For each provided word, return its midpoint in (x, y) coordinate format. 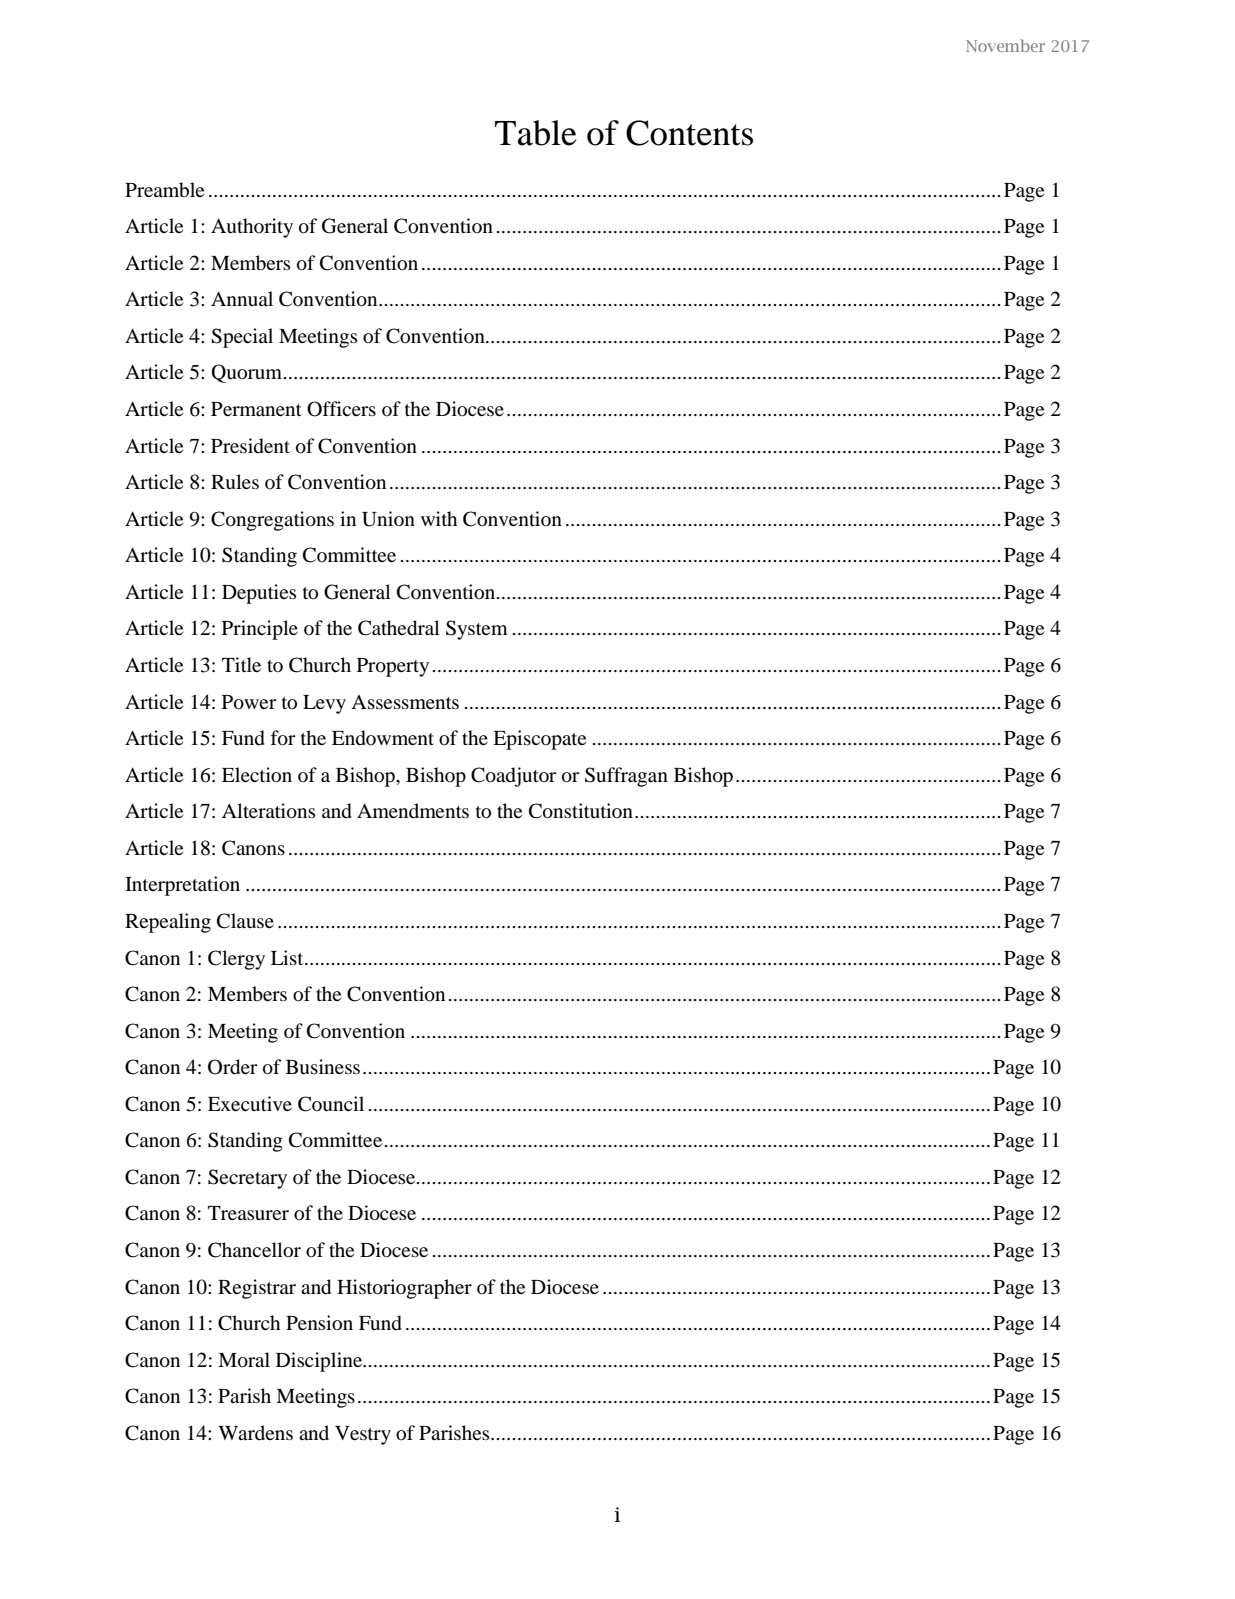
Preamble (164, 190)
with (439, 518)
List (288, 957)
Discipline (320, 1362)
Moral (244, 1360)
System (477, 630)
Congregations (272, 521)
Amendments (413, 810)
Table (536, 133)
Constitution (581, 811)
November (1005, 45)
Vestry (363, 1435)
